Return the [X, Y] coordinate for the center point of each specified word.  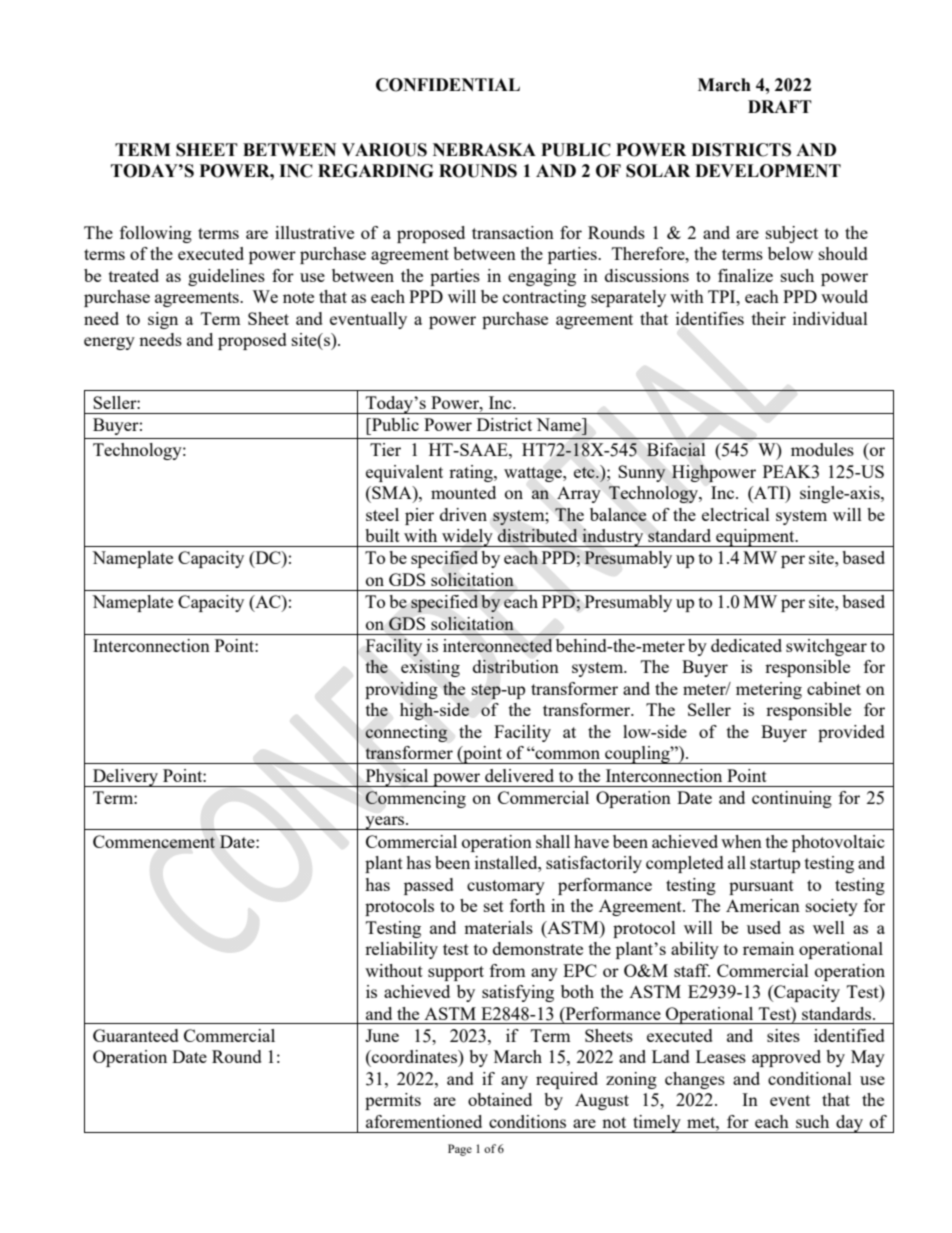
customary [506, 887]
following [156, 234]
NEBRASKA [484, 150]
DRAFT [780, 106]
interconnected [497, 645]
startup [775, 865]
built [382, 535]
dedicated [746, 645]
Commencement [154, 841]
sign [163, 320]
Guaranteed [136, 1035]
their [769, 318]
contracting [544, 298]
